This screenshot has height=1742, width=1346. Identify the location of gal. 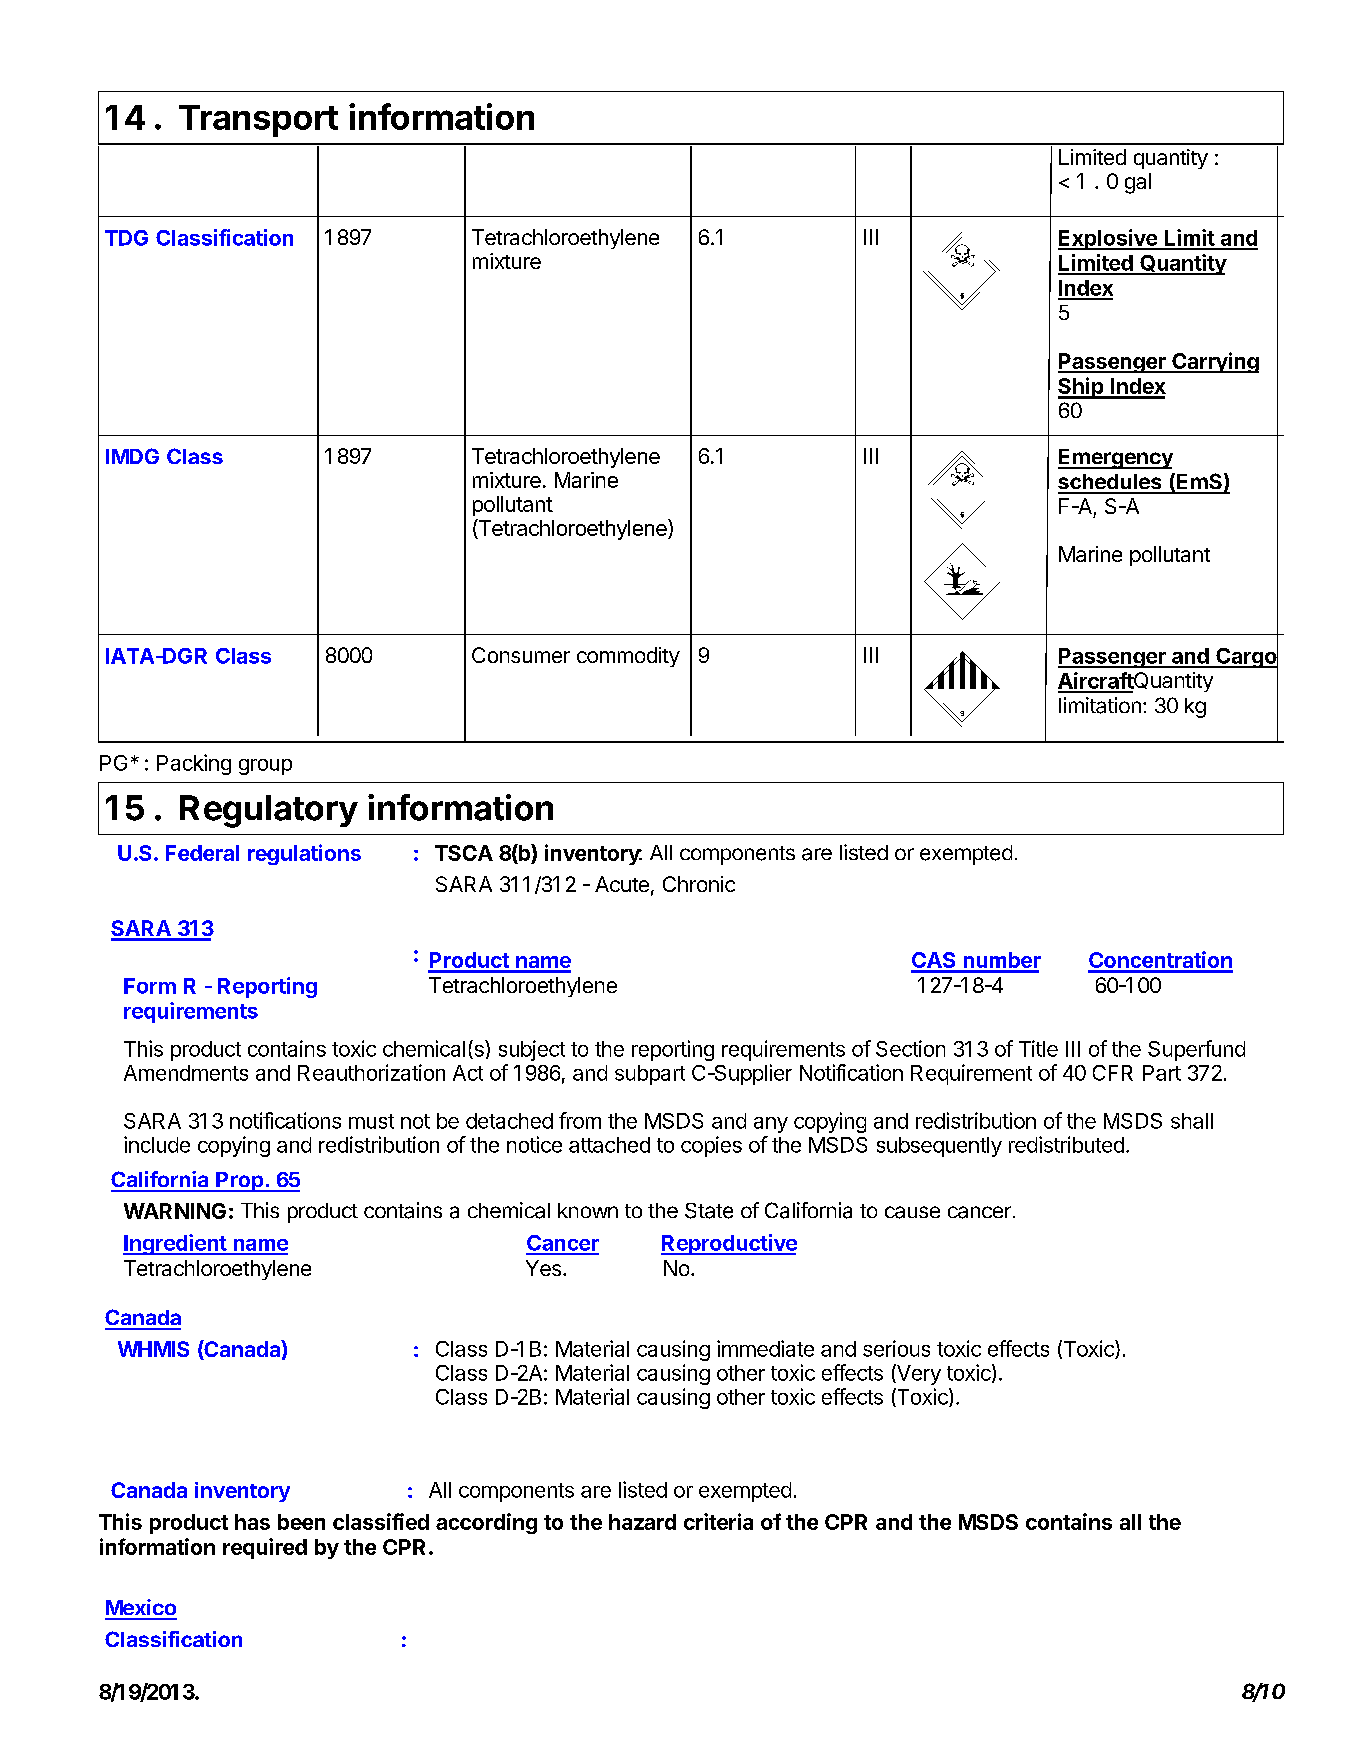
(1138, 183).
